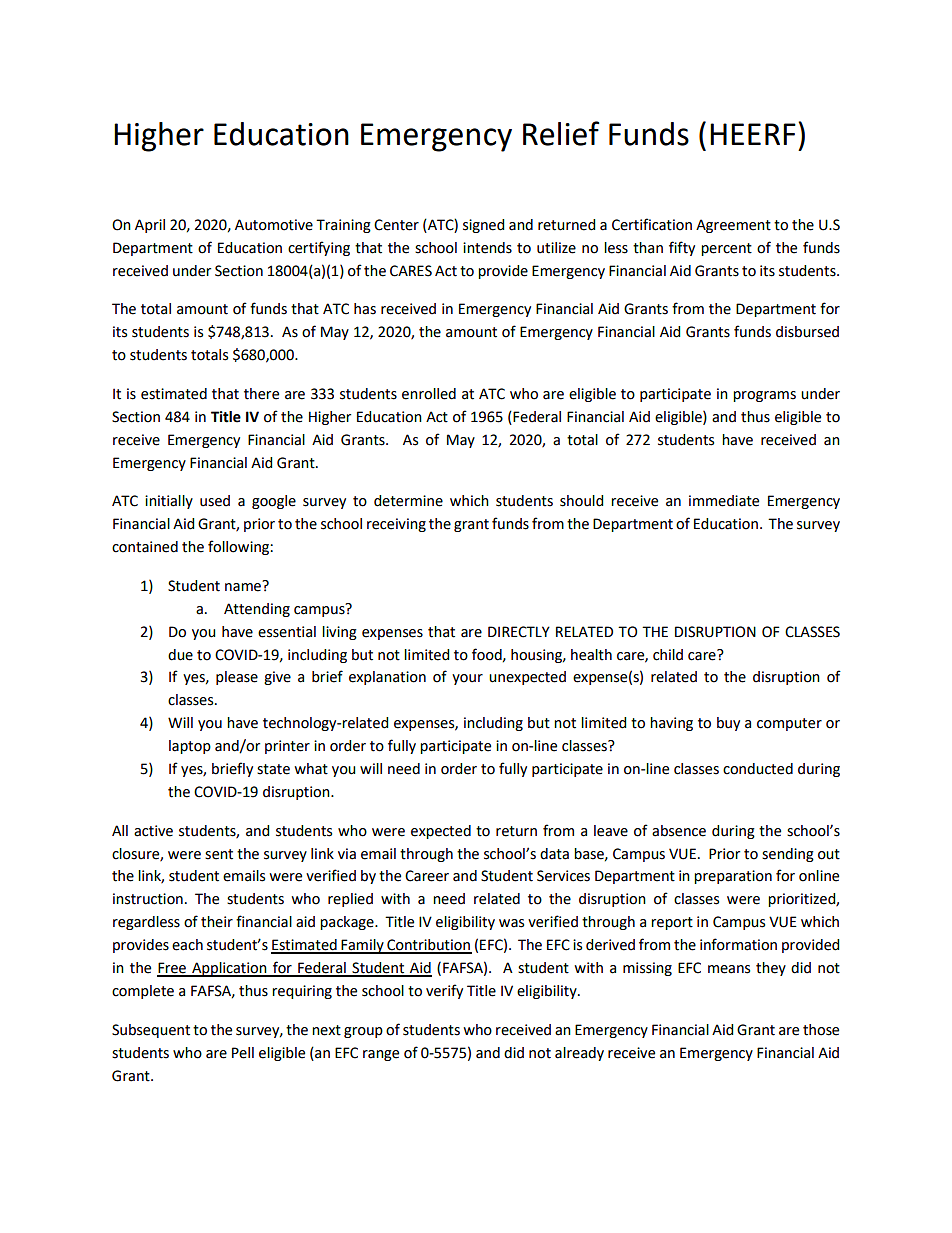  Describe the element at coordinates (733, 226) in the image. I see `Agreement` at that location.
